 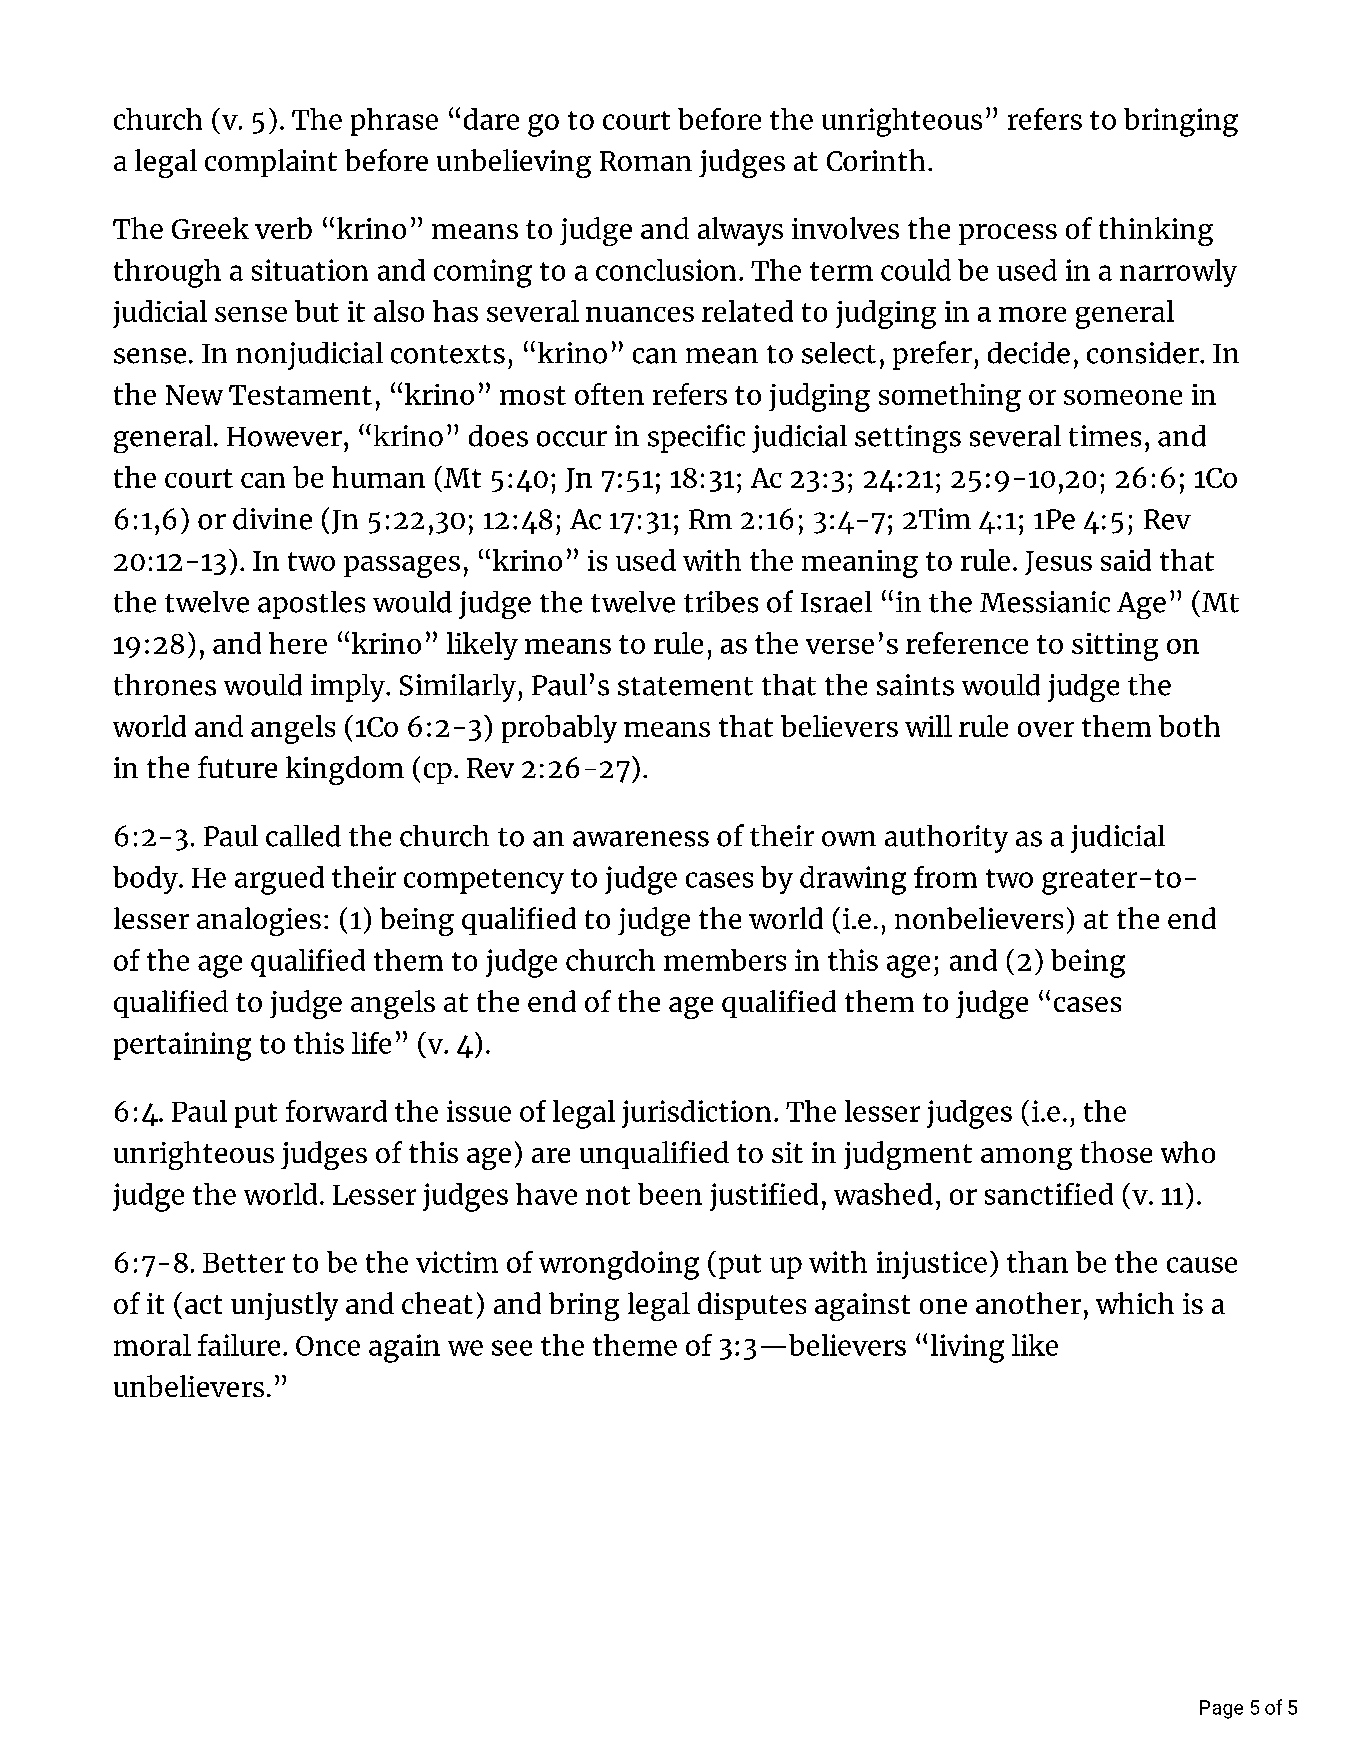 I want to click on complaint, so click(x=271, y=163).
